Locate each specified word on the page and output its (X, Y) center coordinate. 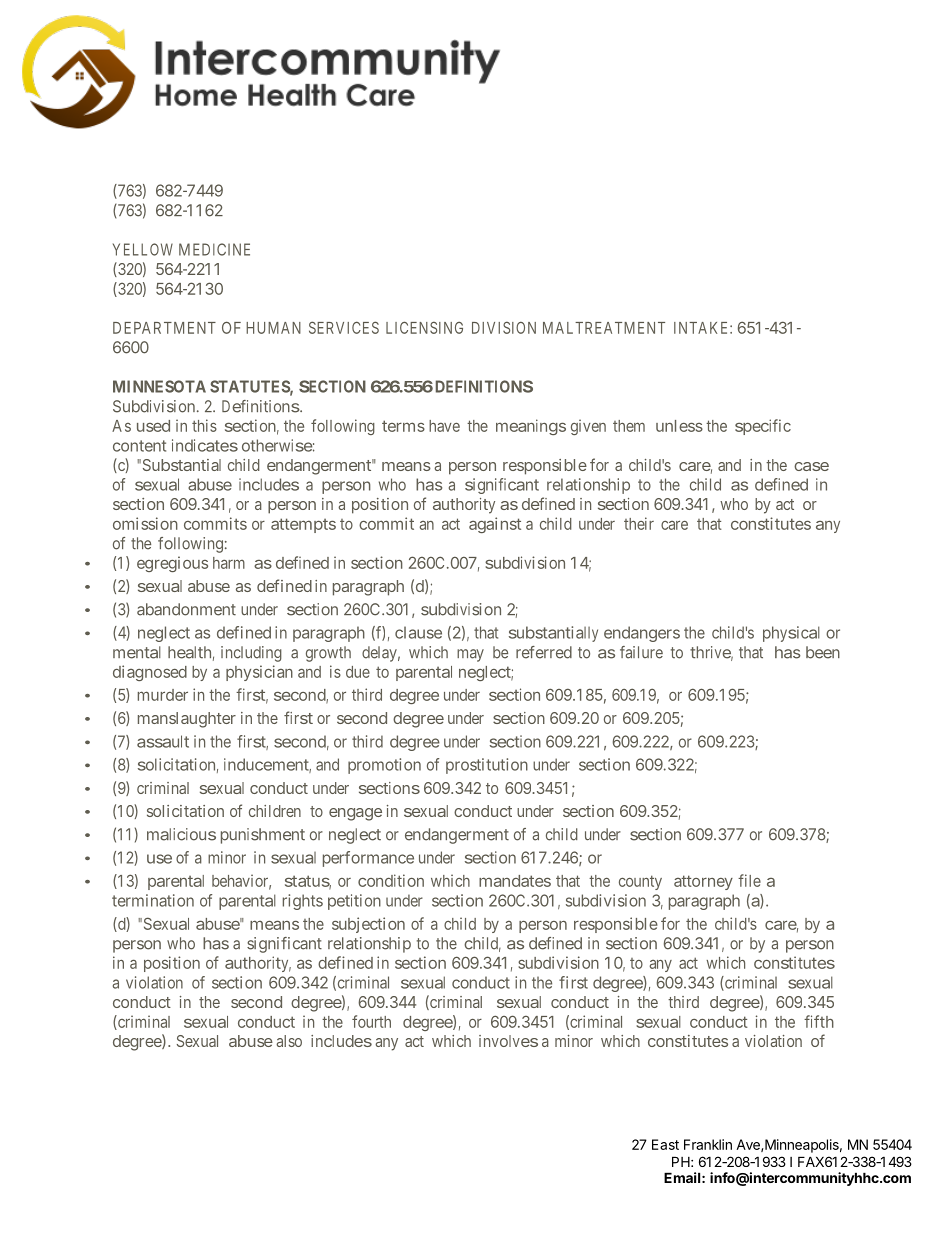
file (749, 880)
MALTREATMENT (604, 328)
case (811, 466)
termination (153, 900)
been (823, 652)
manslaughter (187, 720)
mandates (515, 881)
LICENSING (424, 327)
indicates (205, 445)
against (495, 525)
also (289, 1041)
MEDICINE (214, 249)
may (470, 655)
